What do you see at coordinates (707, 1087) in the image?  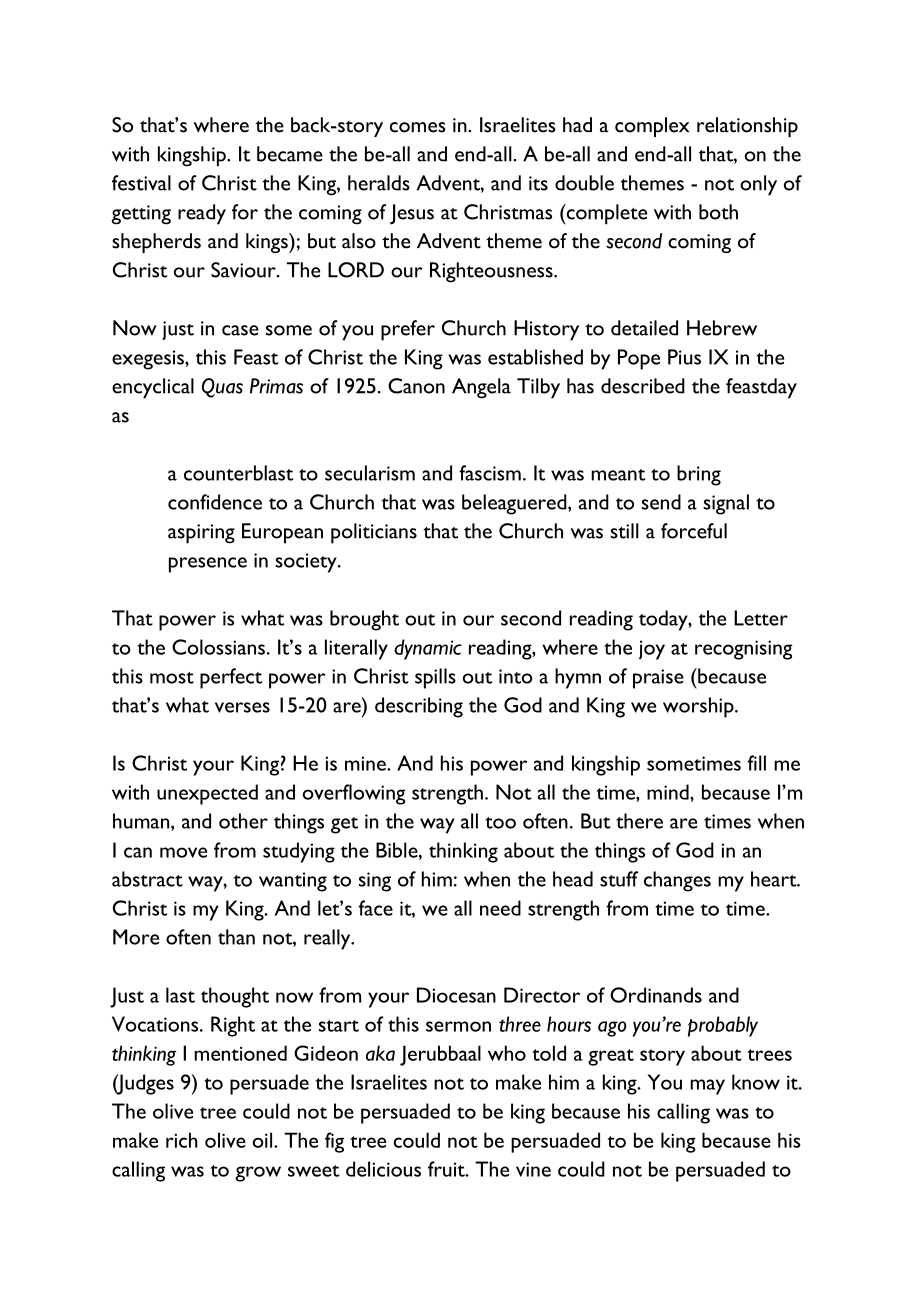 I see `may` at bounding box center [707, 1087].
